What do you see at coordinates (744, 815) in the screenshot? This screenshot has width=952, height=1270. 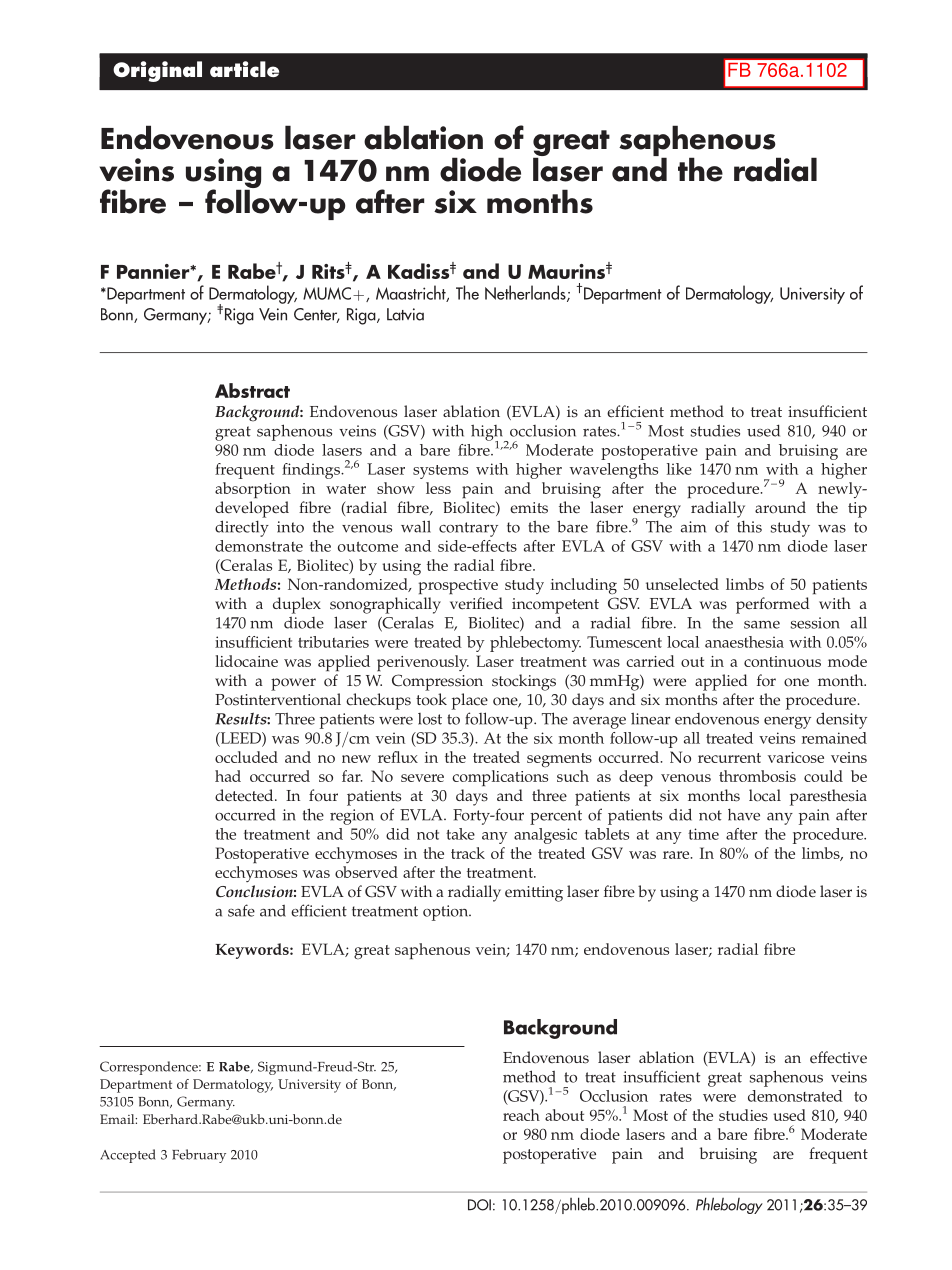 I see `have` at bounding box center [744, 815].
